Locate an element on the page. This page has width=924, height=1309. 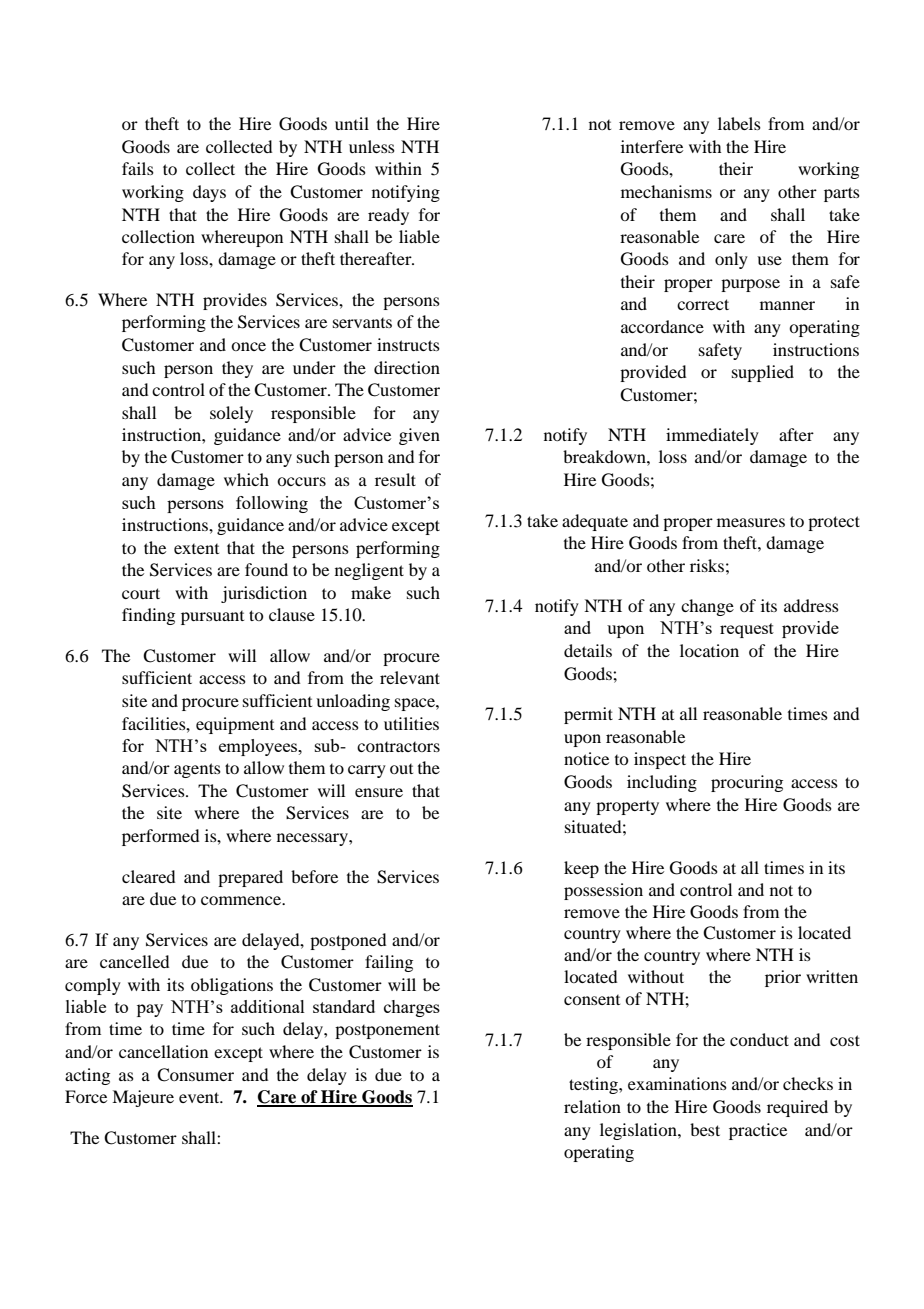
required is located at coordinates (797, 1108).
